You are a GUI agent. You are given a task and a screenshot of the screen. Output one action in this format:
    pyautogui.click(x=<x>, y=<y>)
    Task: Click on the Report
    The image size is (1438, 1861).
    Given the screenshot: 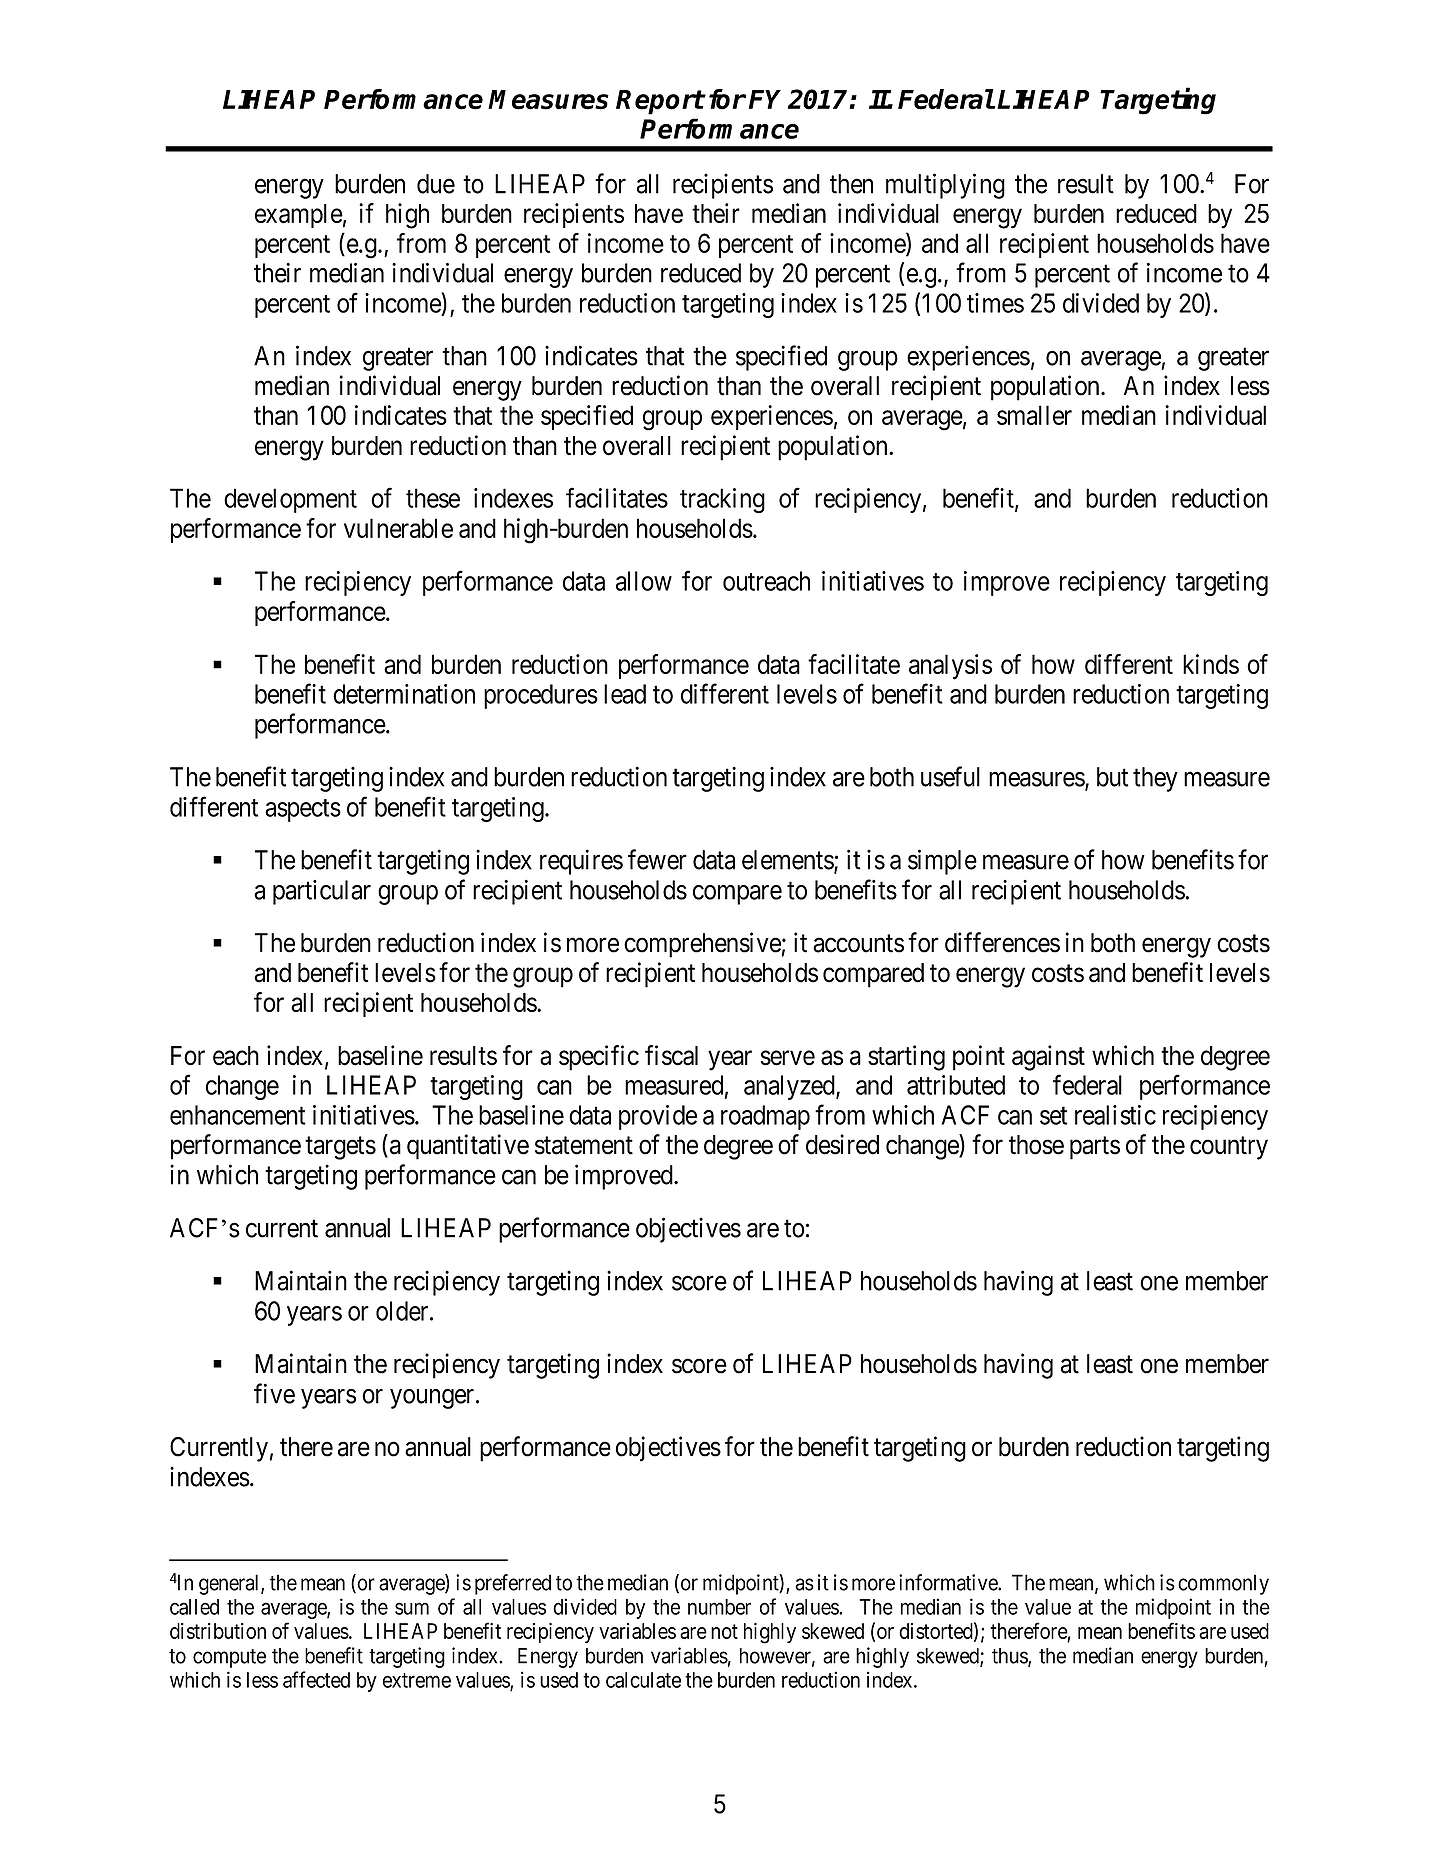 What is the action you would take?
    pyautogui.click(x=660, y=102)
